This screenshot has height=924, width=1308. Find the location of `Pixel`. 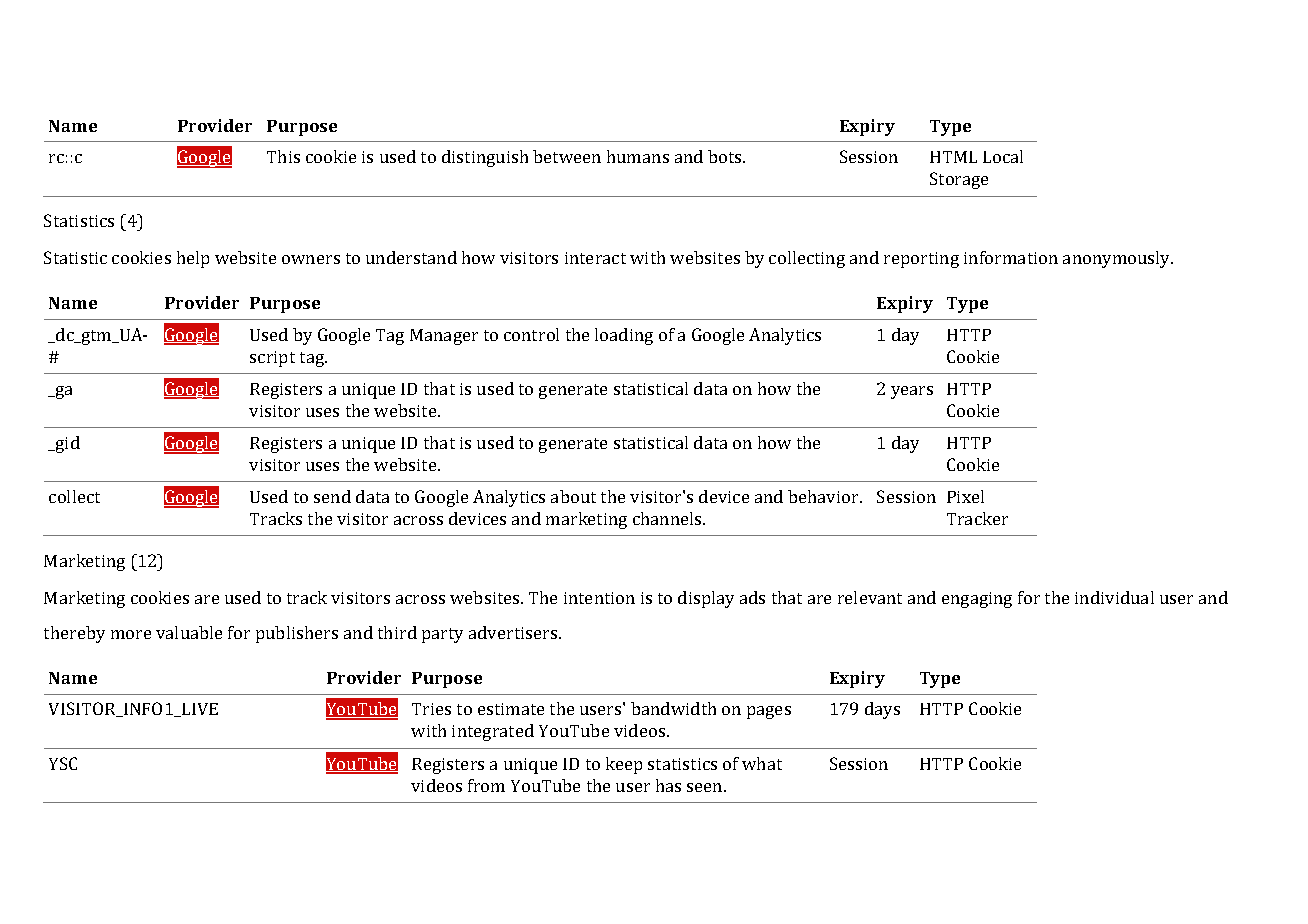

Pixel is located at coordinates (965, 496).
